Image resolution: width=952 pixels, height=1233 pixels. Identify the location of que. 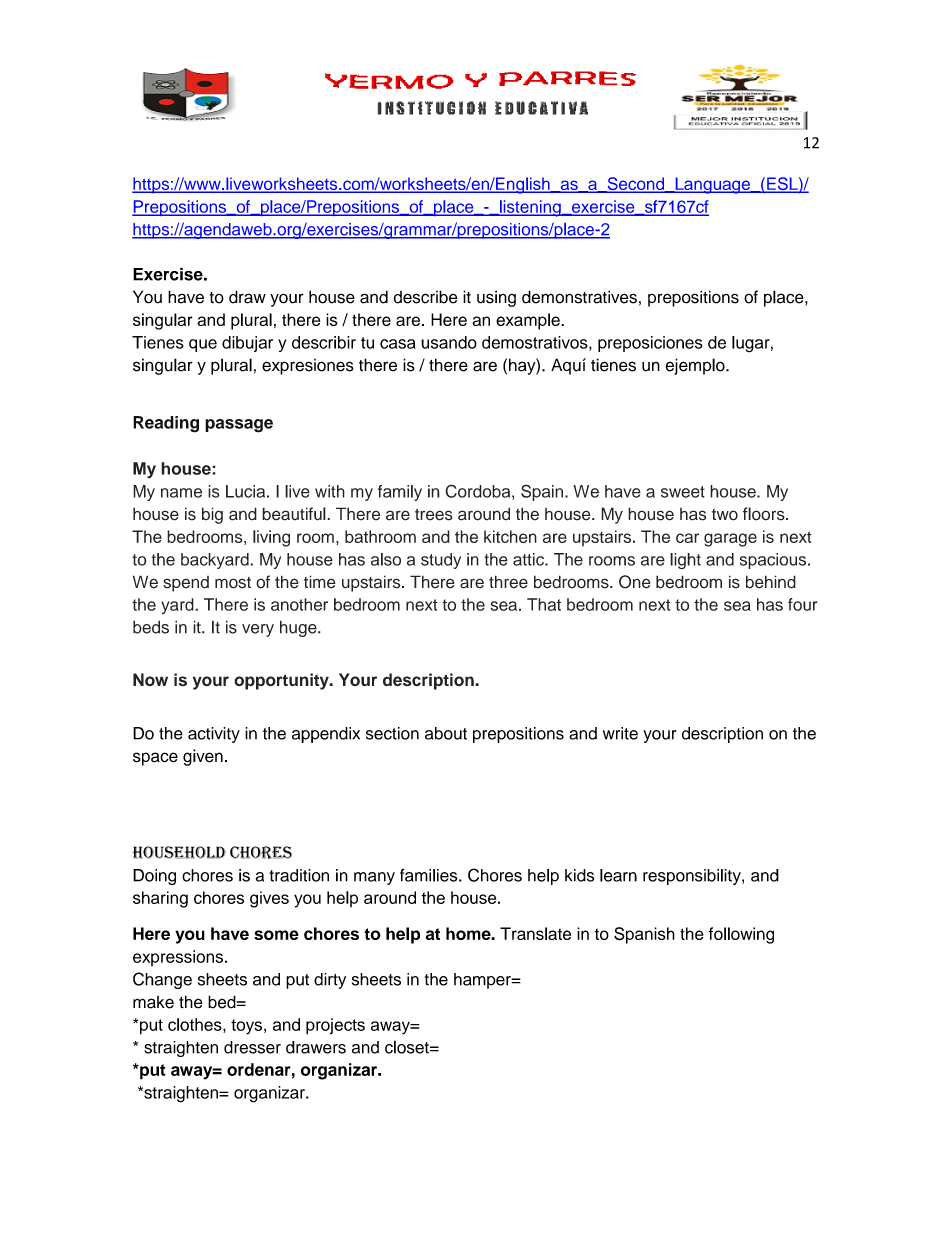
(203, 345).
